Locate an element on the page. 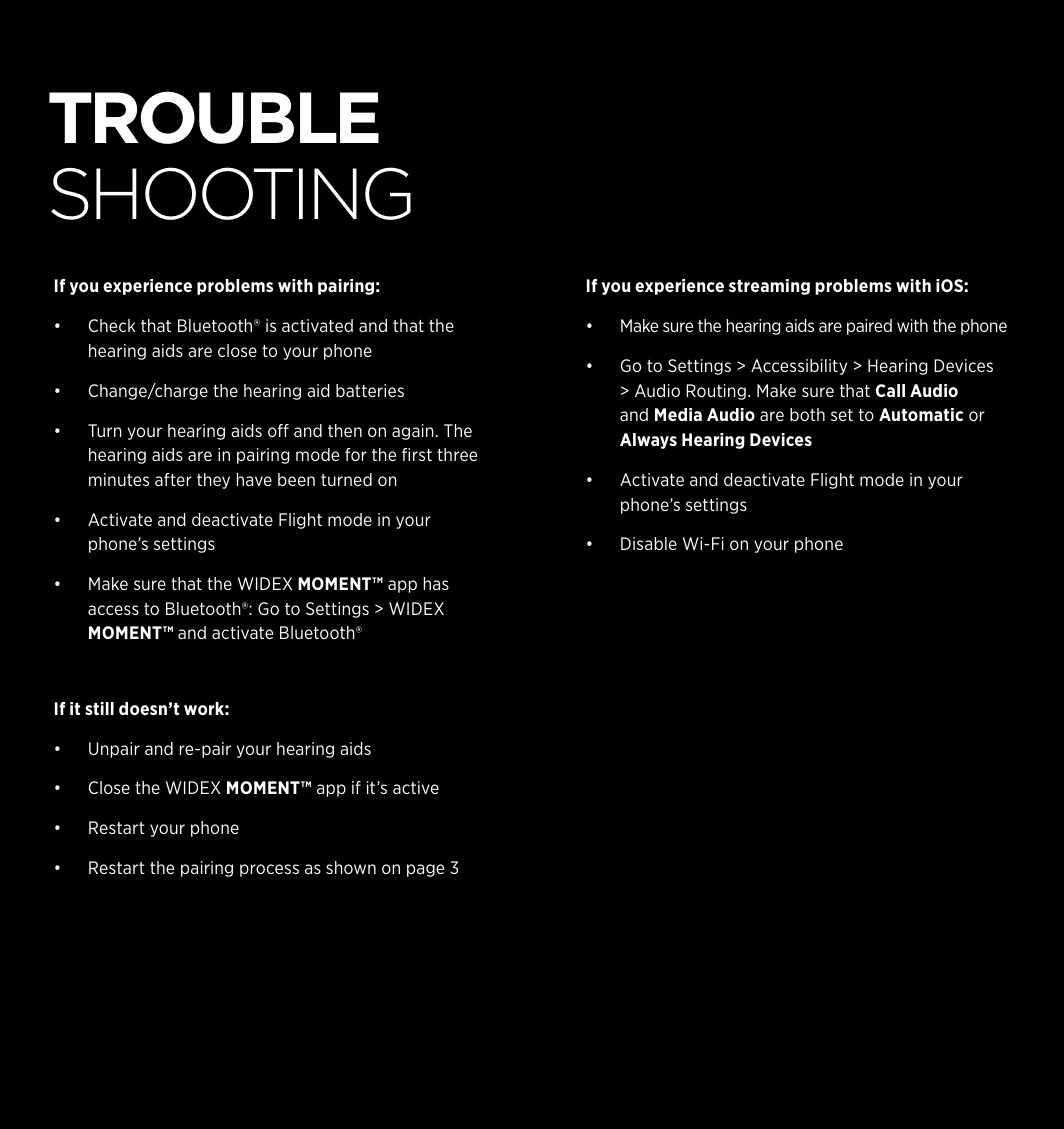 The width and height of the document is (1064, 1129). streaming is located at coordinates (769, 287).
